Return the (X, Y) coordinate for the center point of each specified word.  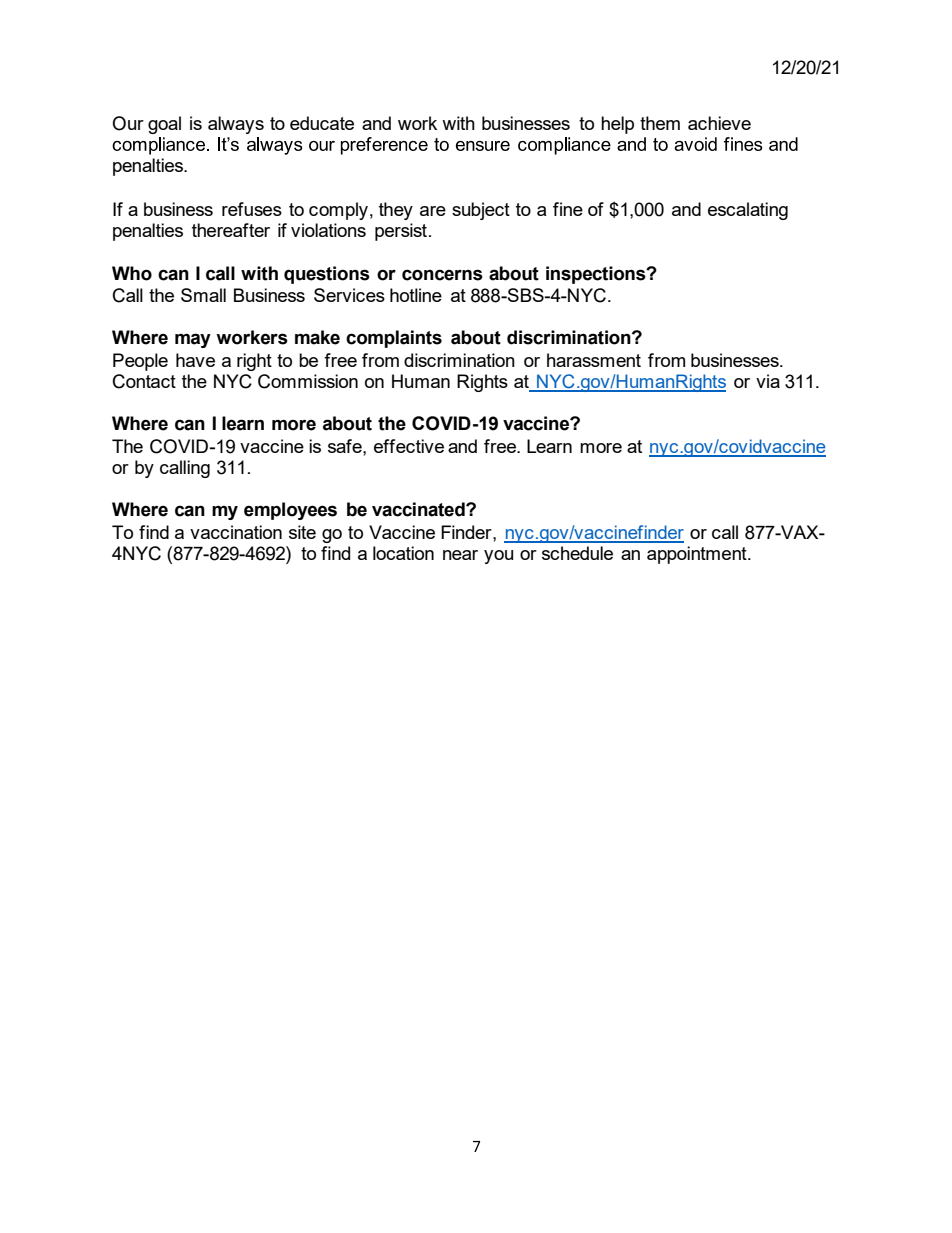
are (433, 211)
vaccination (236, 532)
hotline (416, 295)
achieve (719, 123)
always (236, 125)
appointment (698, 555)
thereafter (231, 230)
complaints (394, 339)
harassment (594, 360)
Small (203, 295)
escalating (748, 211)
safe (346, 446)
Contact (144, 381)
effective (409, 446)
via (768, 381)
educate (322, 123)
